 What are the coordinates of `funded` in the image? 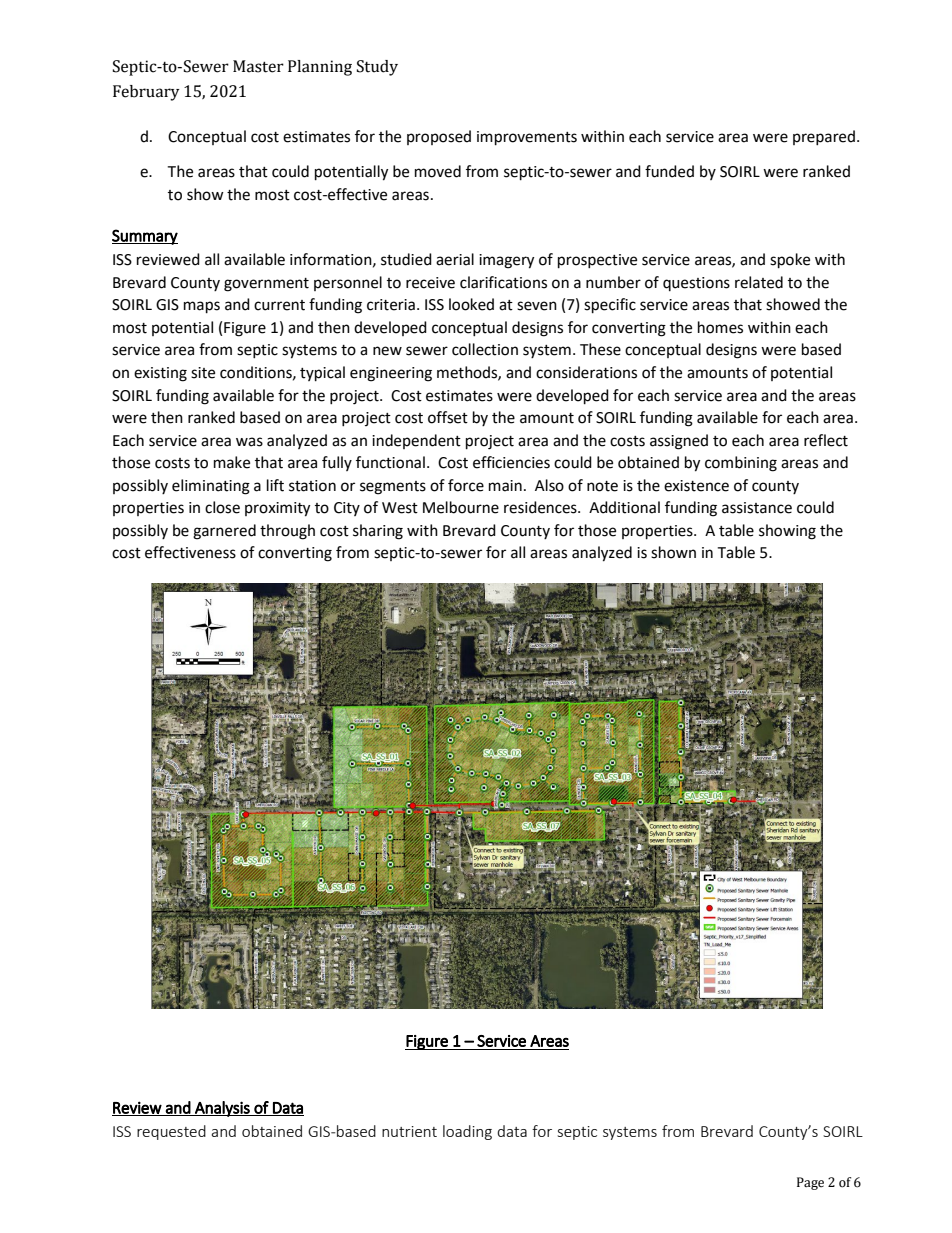 It's located at (669, 171).
